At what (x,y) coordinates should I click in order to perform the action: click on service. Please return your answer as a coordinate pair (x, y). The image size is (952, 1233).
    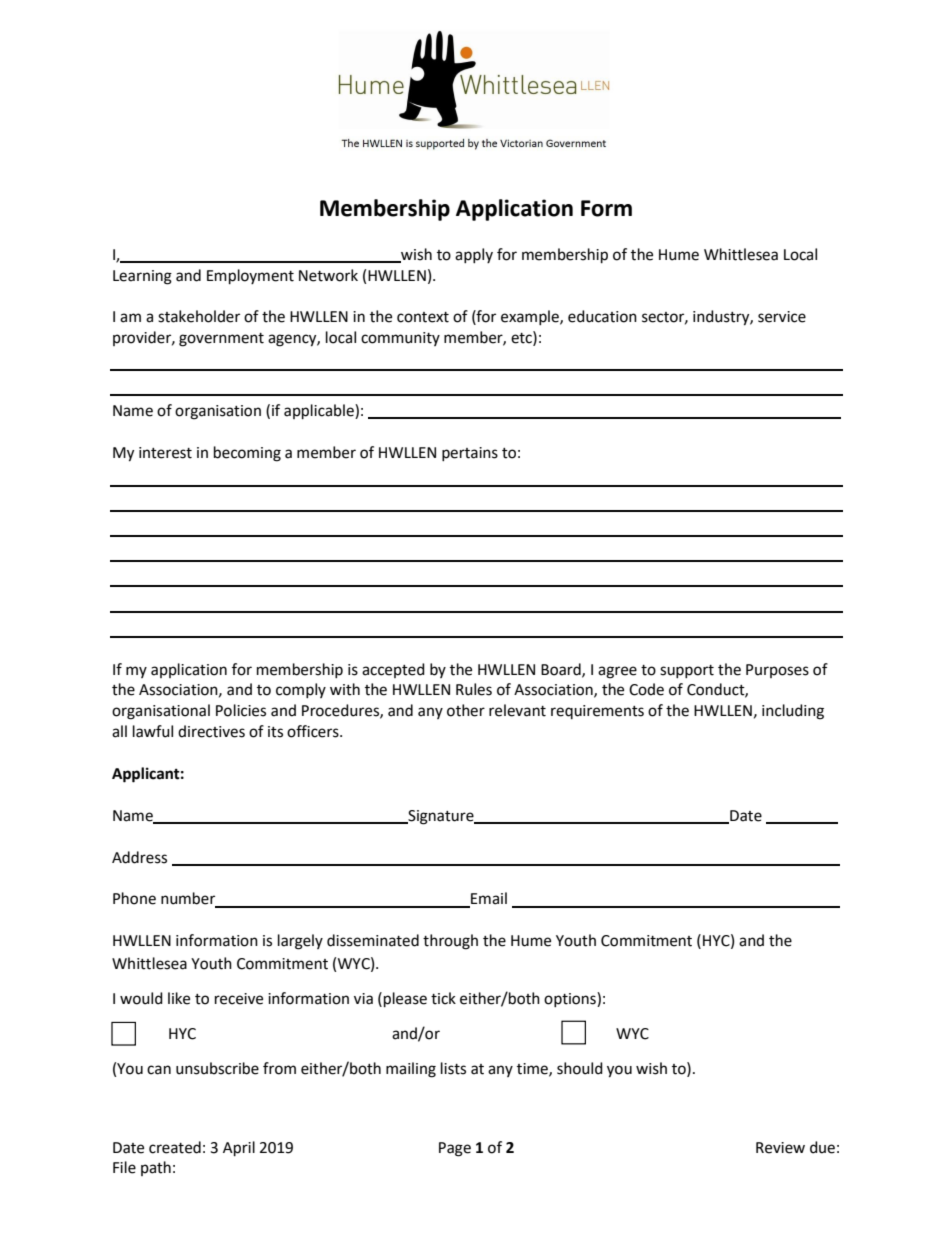
    Looking at the image, I should click on (782, 317).
